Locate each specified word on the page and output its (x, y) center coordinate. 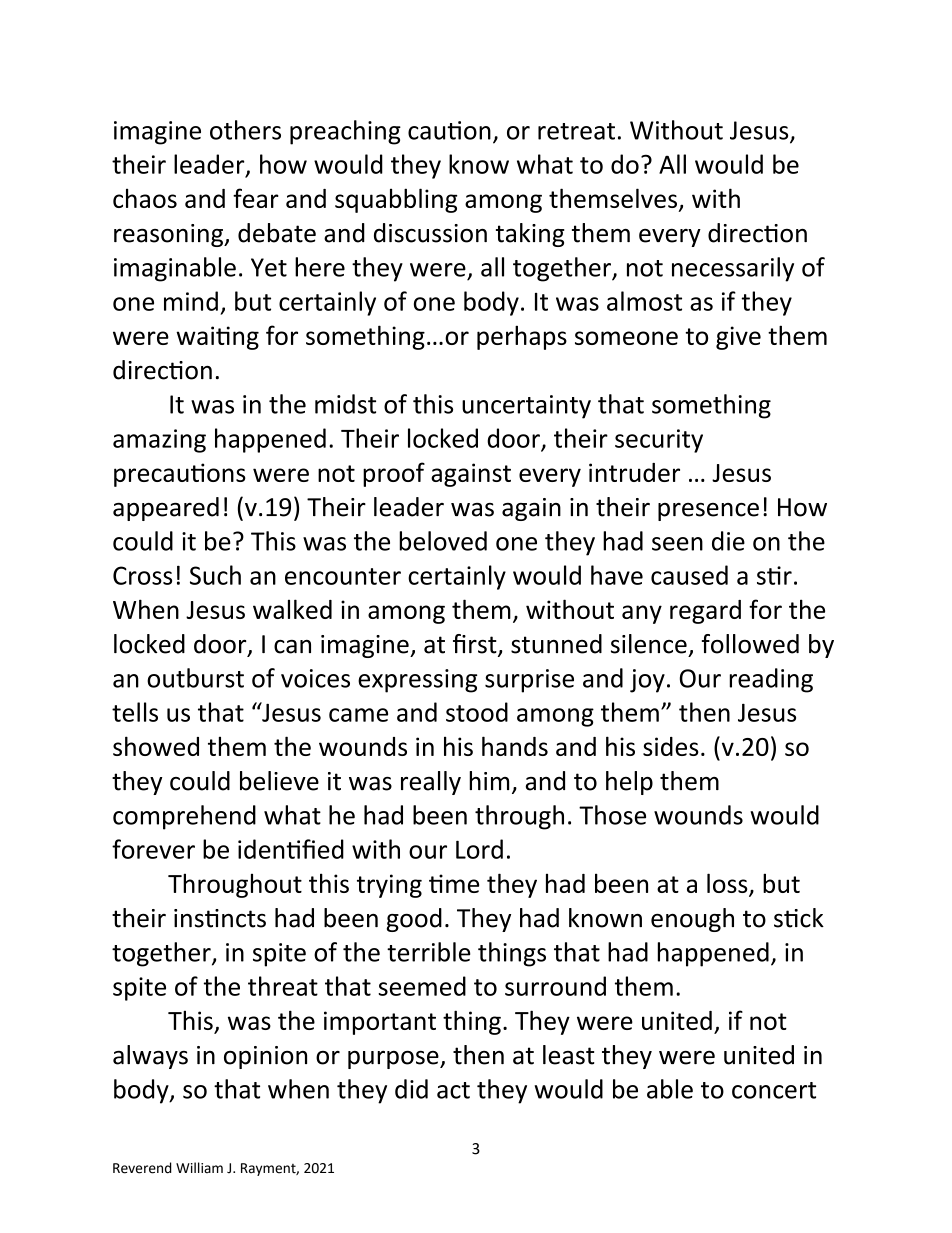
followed (750, 644)
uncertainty (526, 407)
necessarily (733, 269)
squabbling (396, 200)
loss (728, 884)
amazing (159, 441)
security (659, 441)
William (199, 1167)
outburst (195, 678)
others (245, 130)
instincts (220, 918)
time (454, 883)
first (476, 645)
